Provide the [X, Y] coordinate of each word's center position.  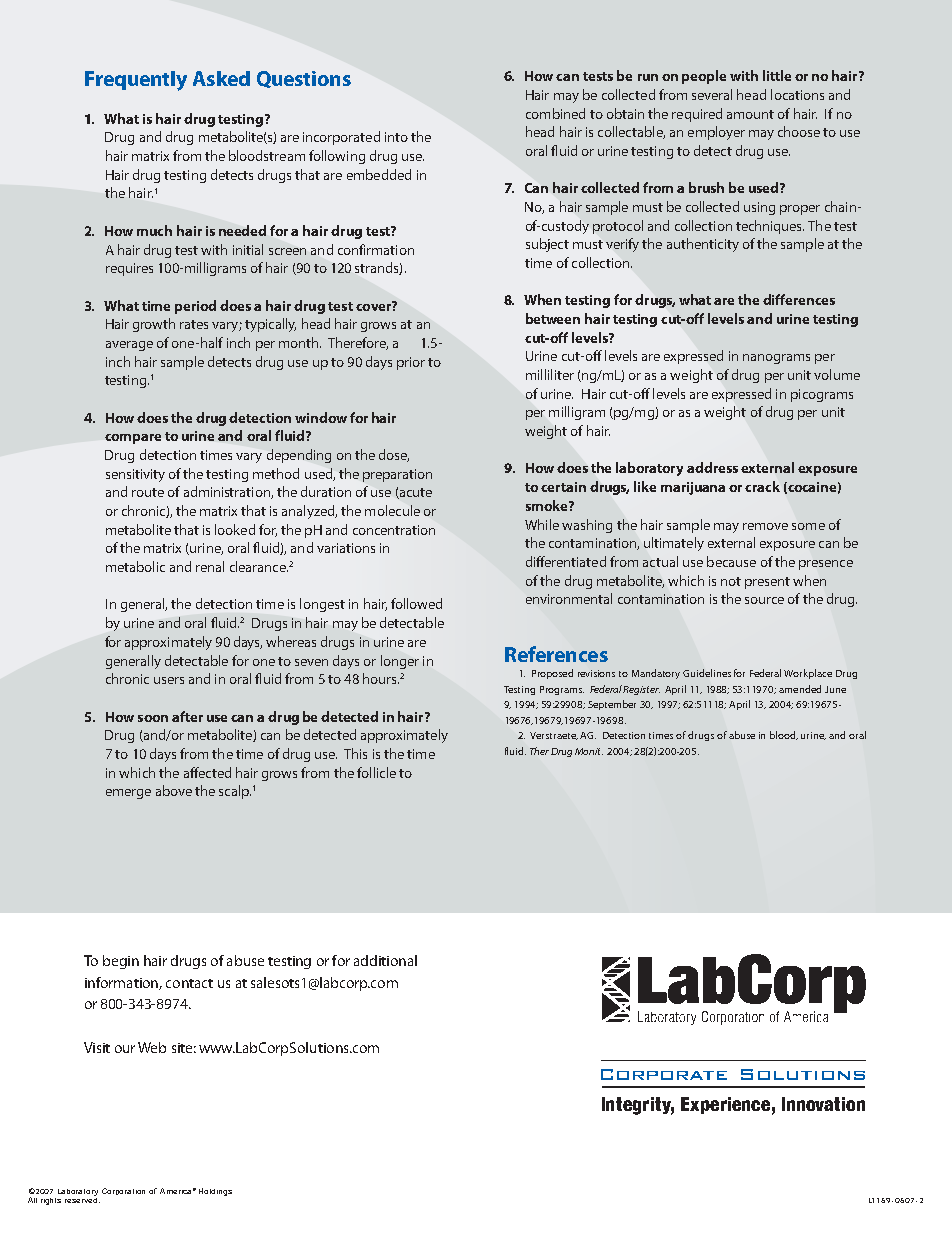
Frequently [136, 81]
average [129, 346]
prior [411, 363]
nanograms [776, 359]
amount [750, 114]
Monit [589, 751]
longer [400, 662]
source [764, 600]
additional [385, 960]
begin [121, 962]
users [169, 680]
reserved [82, 1199]
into [396, 137]
